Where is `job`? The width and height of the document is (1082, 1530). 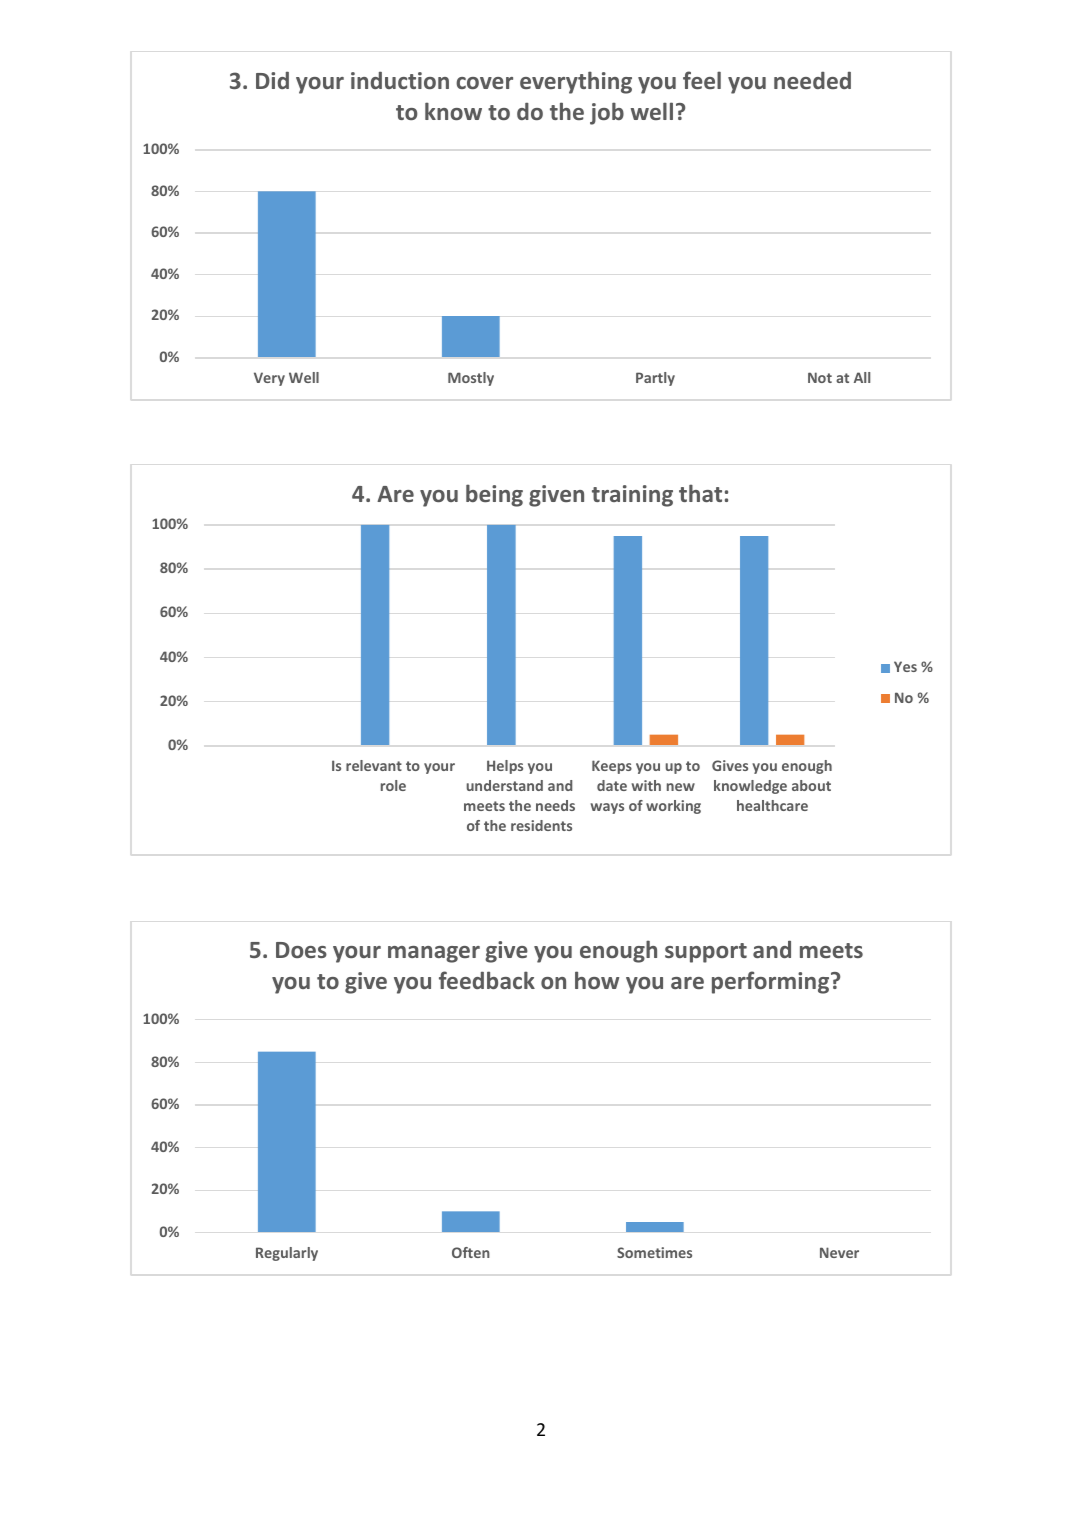 job is located at coordinates (607, 113).
